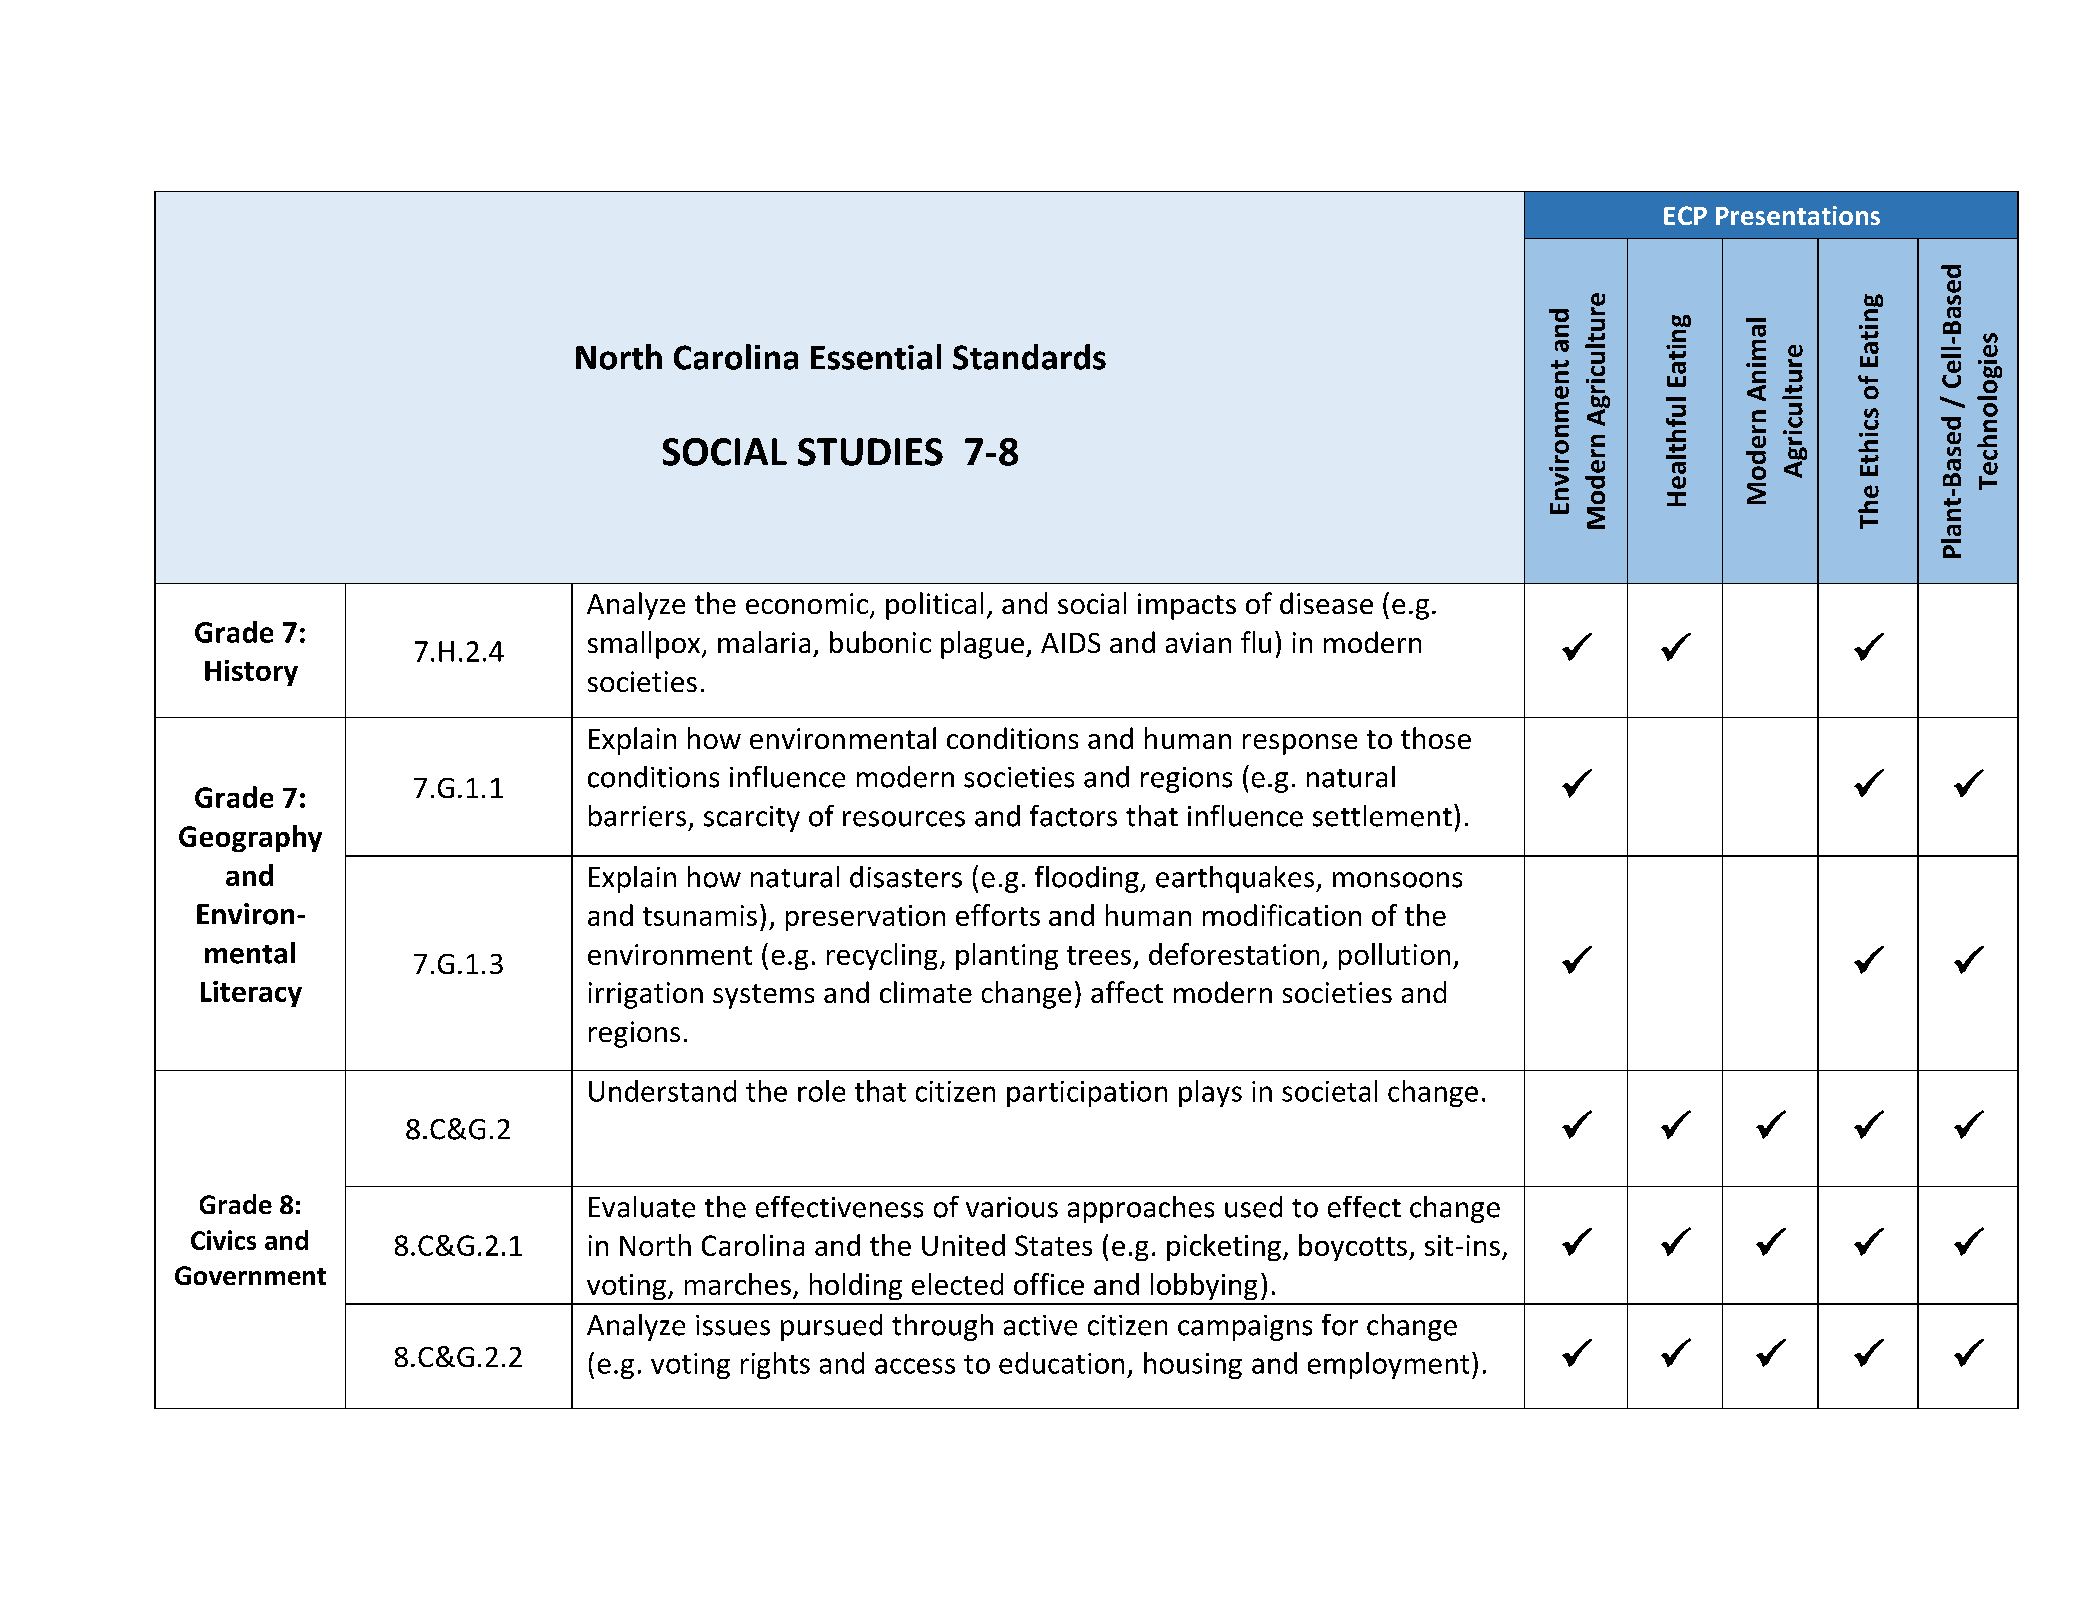 This screenshot has height=1619, width=2096. I want to click on Standards, so click(1029, 357).
